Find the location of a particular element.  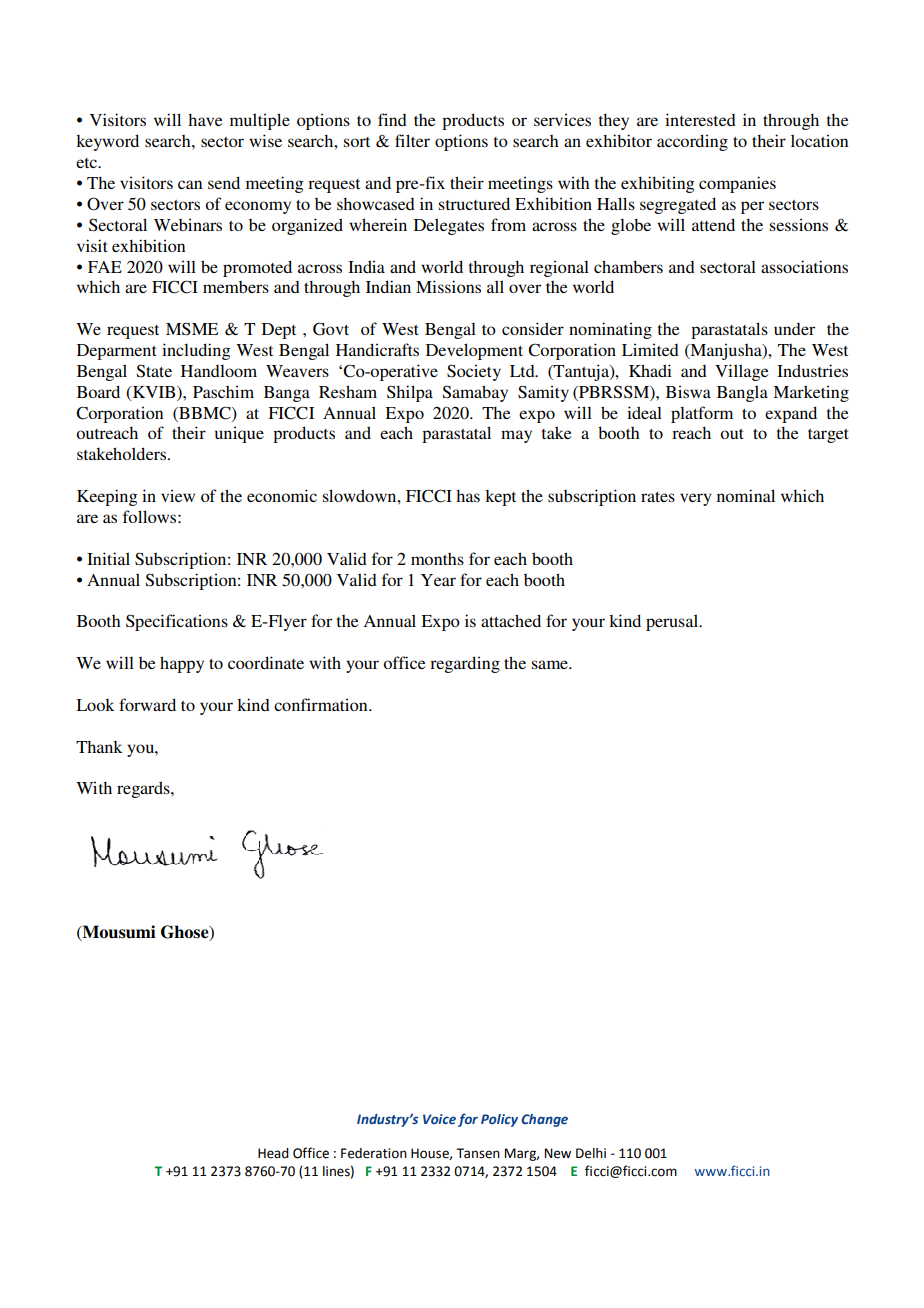

Voice is located at coordinates (439, 1119).
